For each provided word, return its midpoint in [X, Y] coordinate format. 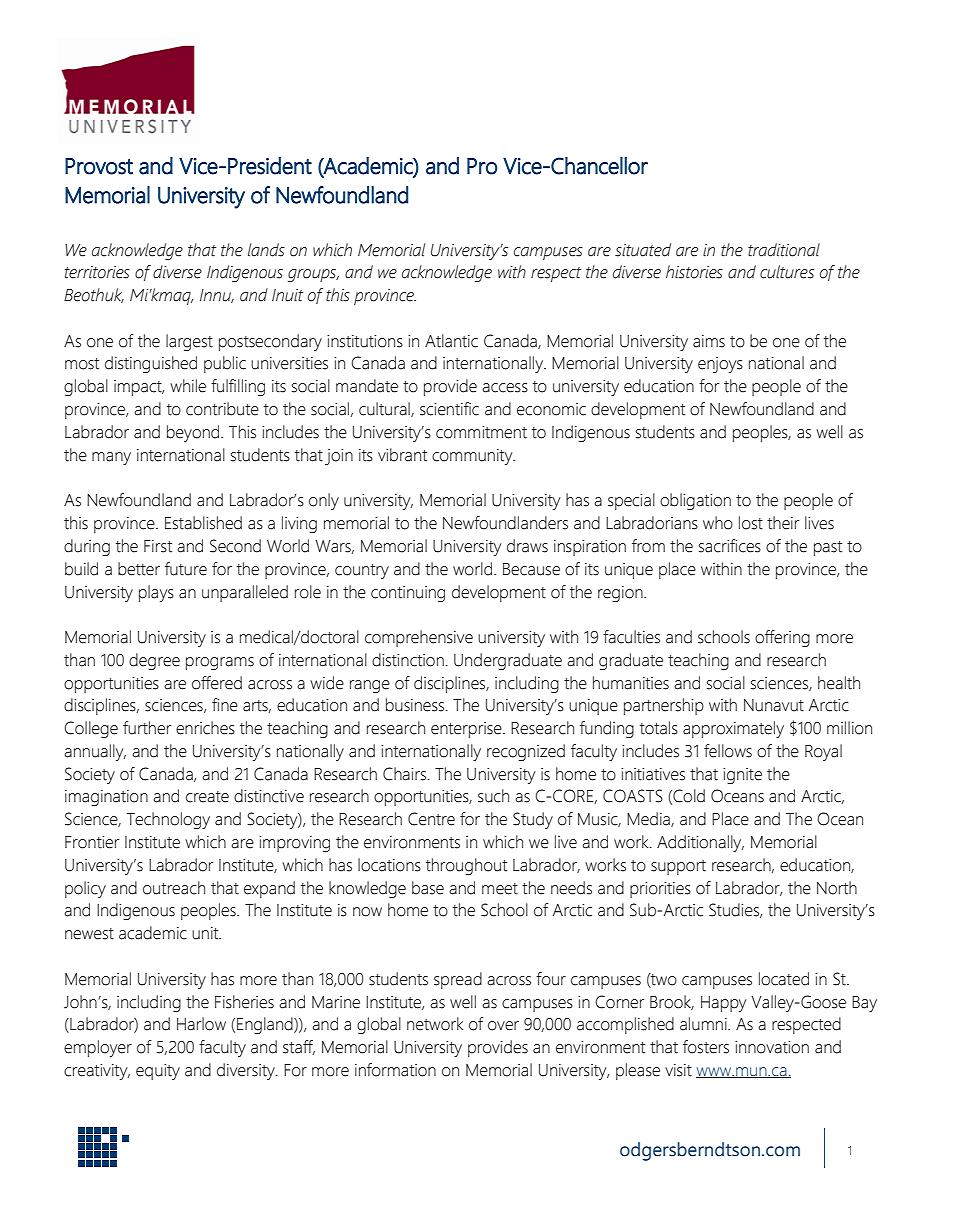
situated [643, 250]
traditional [784, 250]
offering [782, 638]
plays [156, 593]
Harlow [201, 1024]
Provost [99, 166]
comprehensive [419, 638]
